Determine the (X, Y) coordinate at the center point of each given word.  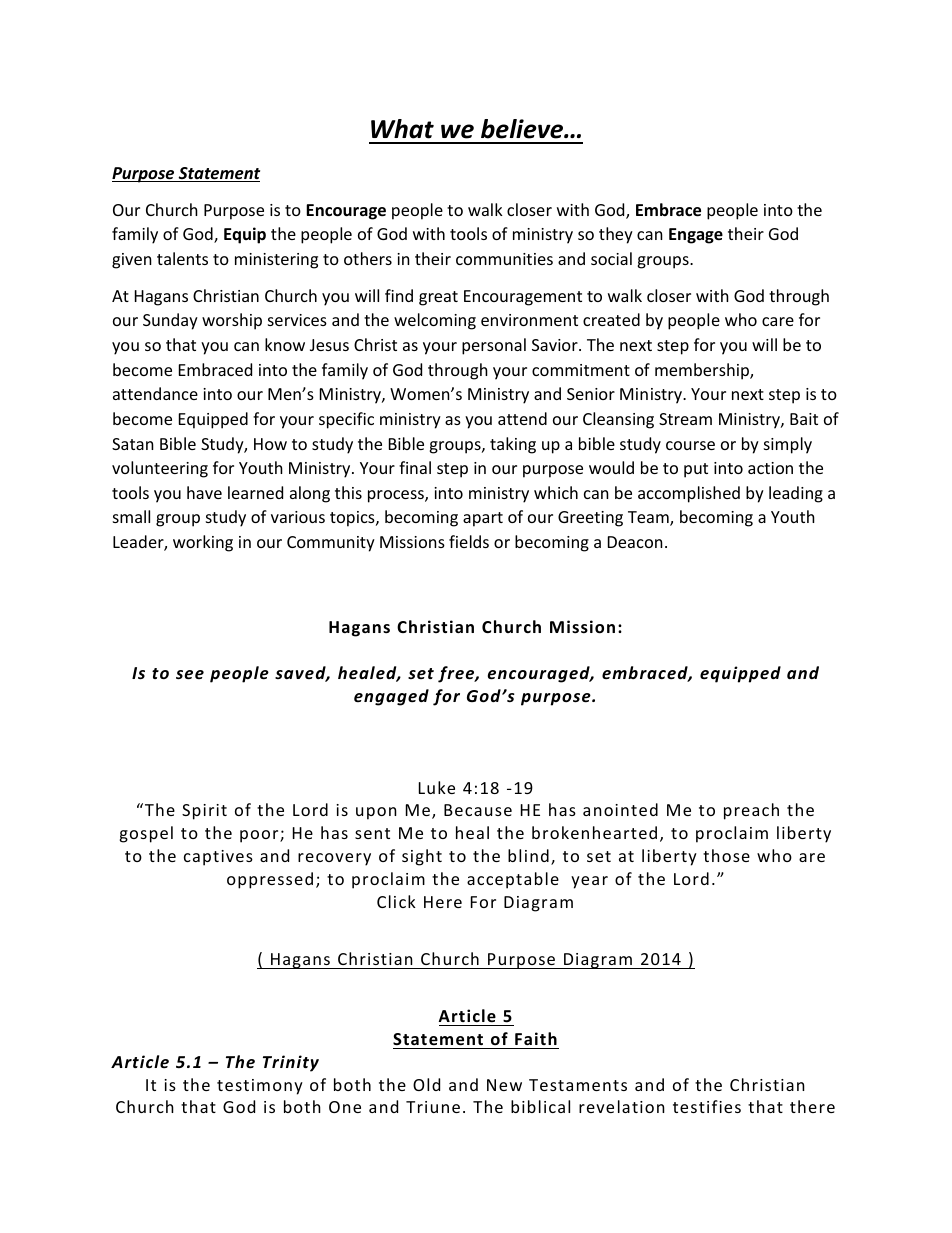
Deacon (635, 542)
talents (182, 258)
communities (504, 259)
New (504, 1085)
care (778, 321)
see (190, 675)
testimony (260, 1087)
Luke (437, 787)
